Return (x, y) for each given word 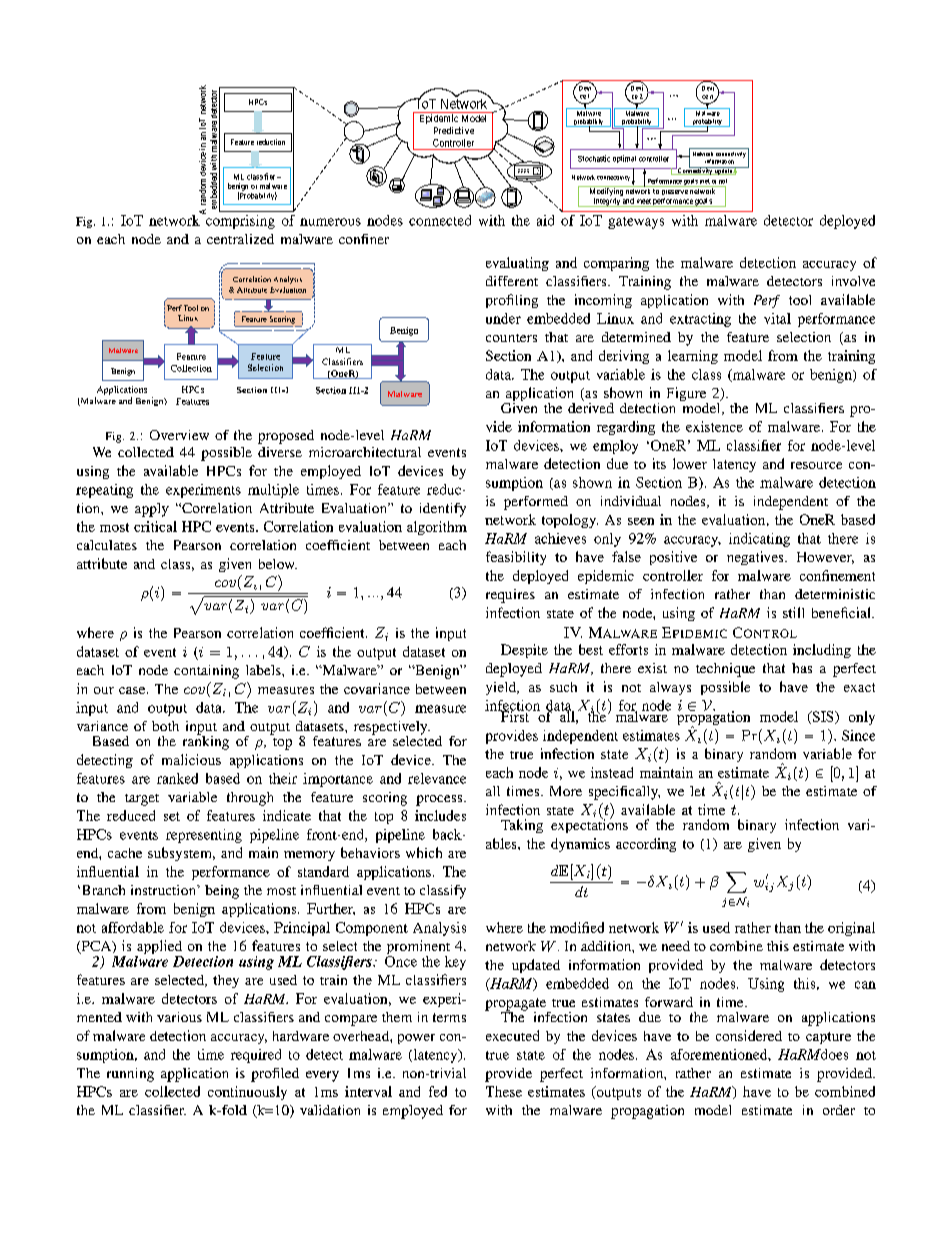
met (705, 181)
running (130, 1075)
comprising (239, 221)
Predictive (454, 130)
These (504, 1091)
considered (749, 1035)
